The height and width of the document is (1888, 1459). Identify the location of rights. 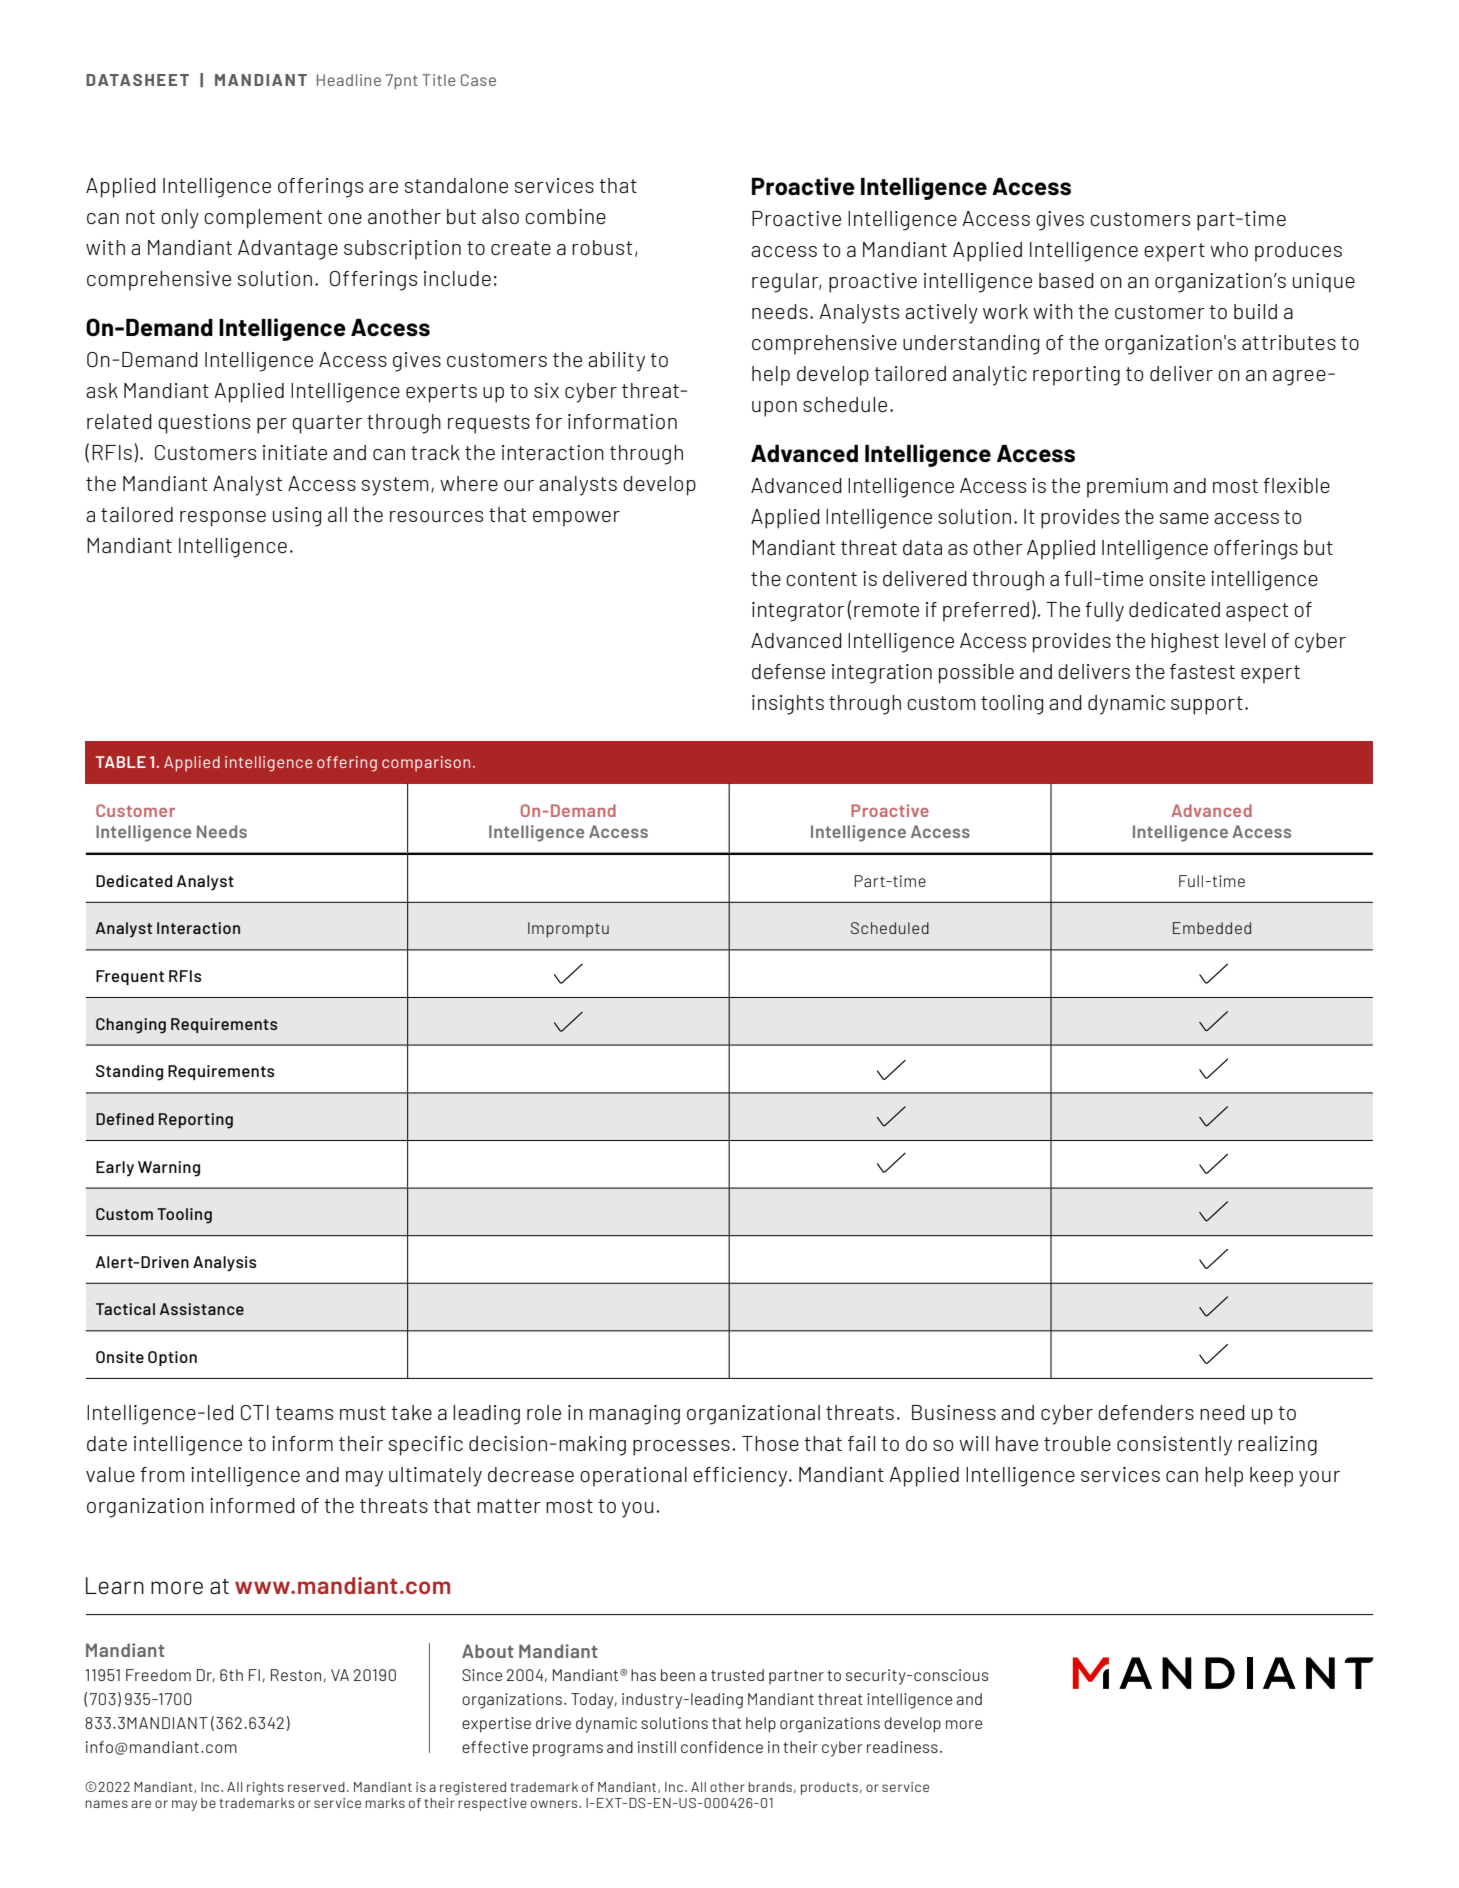
(265, 1788).
